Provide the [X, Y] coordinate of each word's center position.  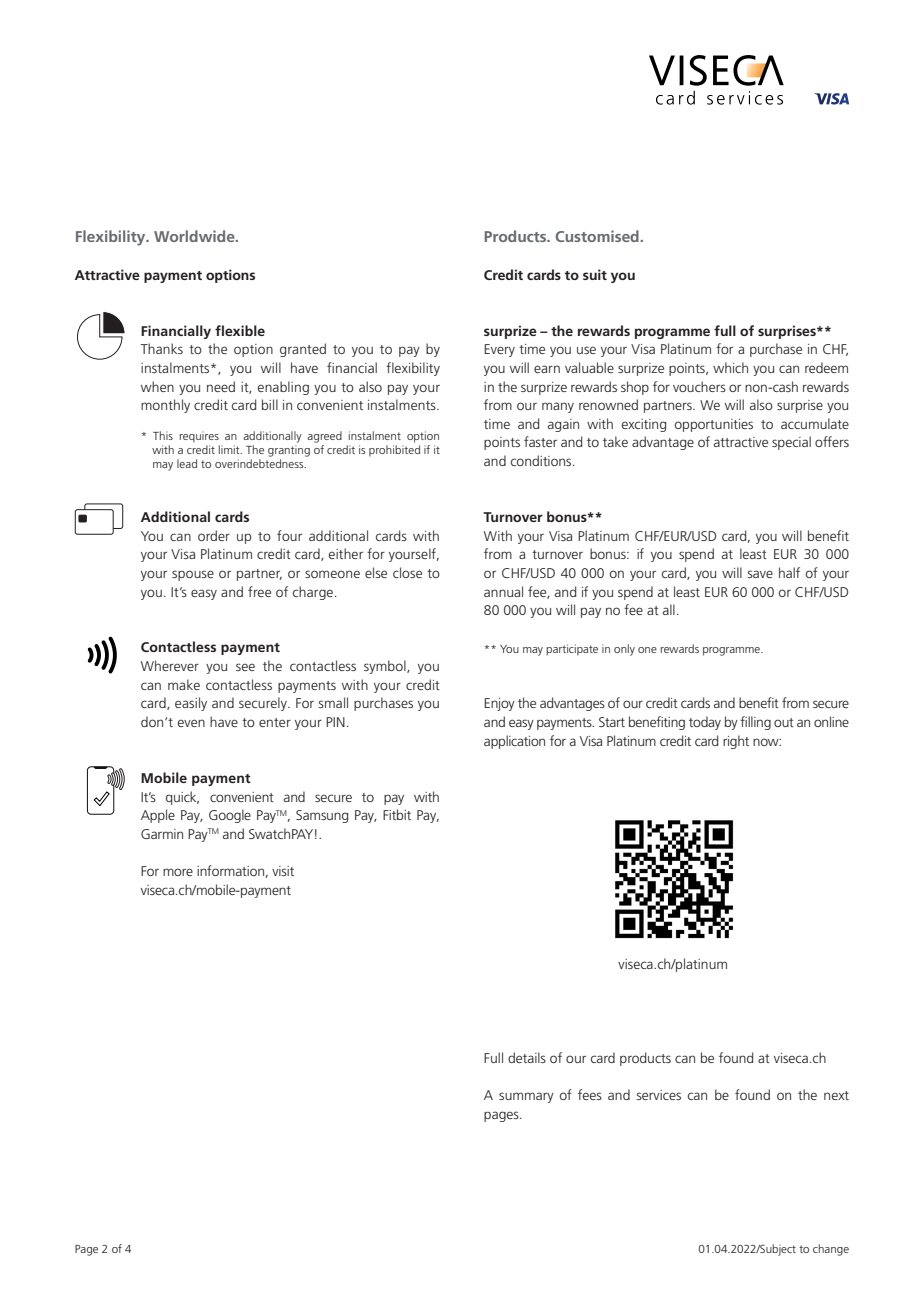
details [527, 1057]
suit [595, 274]
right [736, 742]
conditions [542, 460]
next [836, 1095]
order [214, 535]
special [791, 443]
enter [275, 722]
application [514, 742]
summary [526, 1097]
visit [283, 871]
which [730, 367]
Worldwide [195, 236]
